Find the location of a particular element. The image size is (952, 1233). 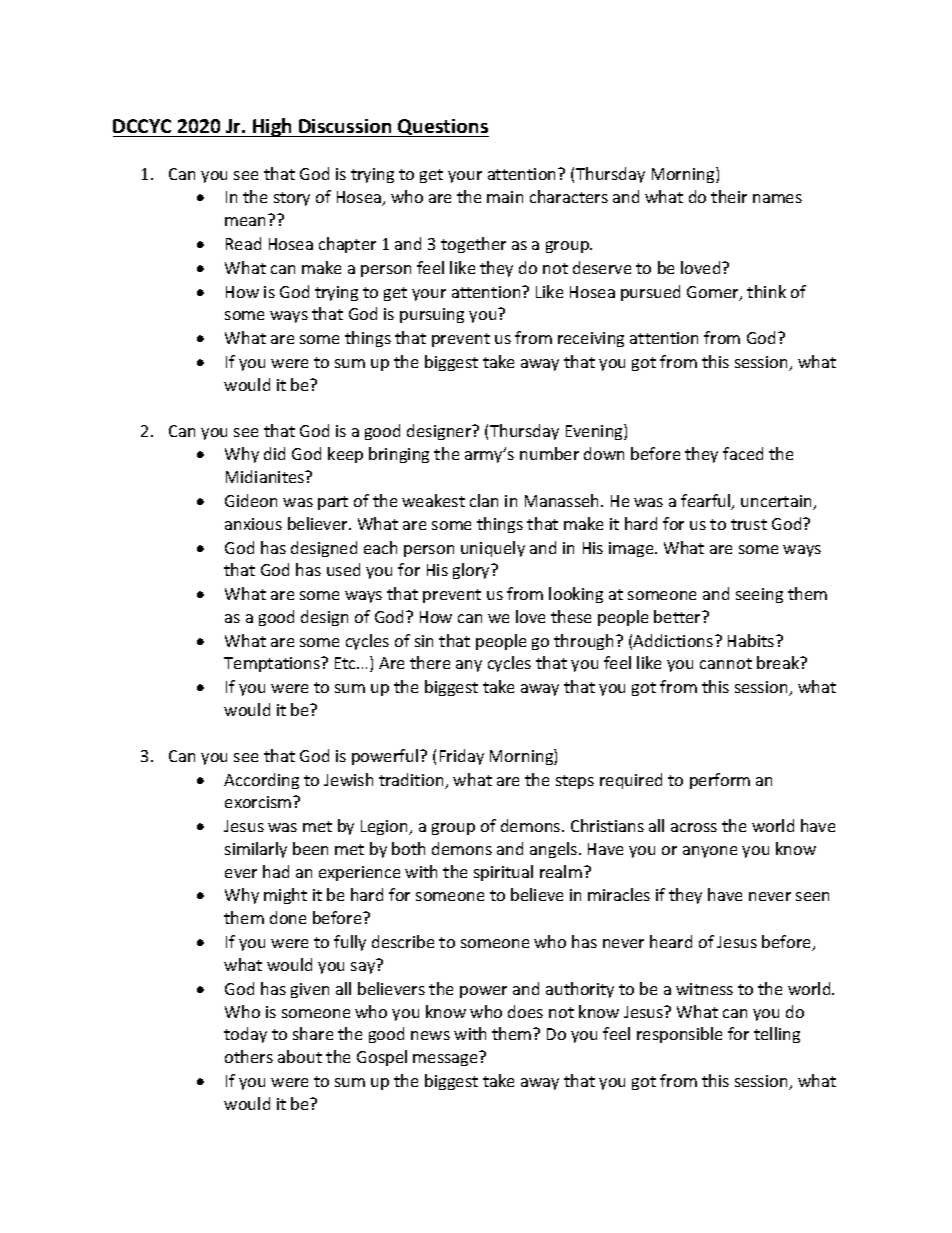

Discussion is located at coordinates (345, 126).
